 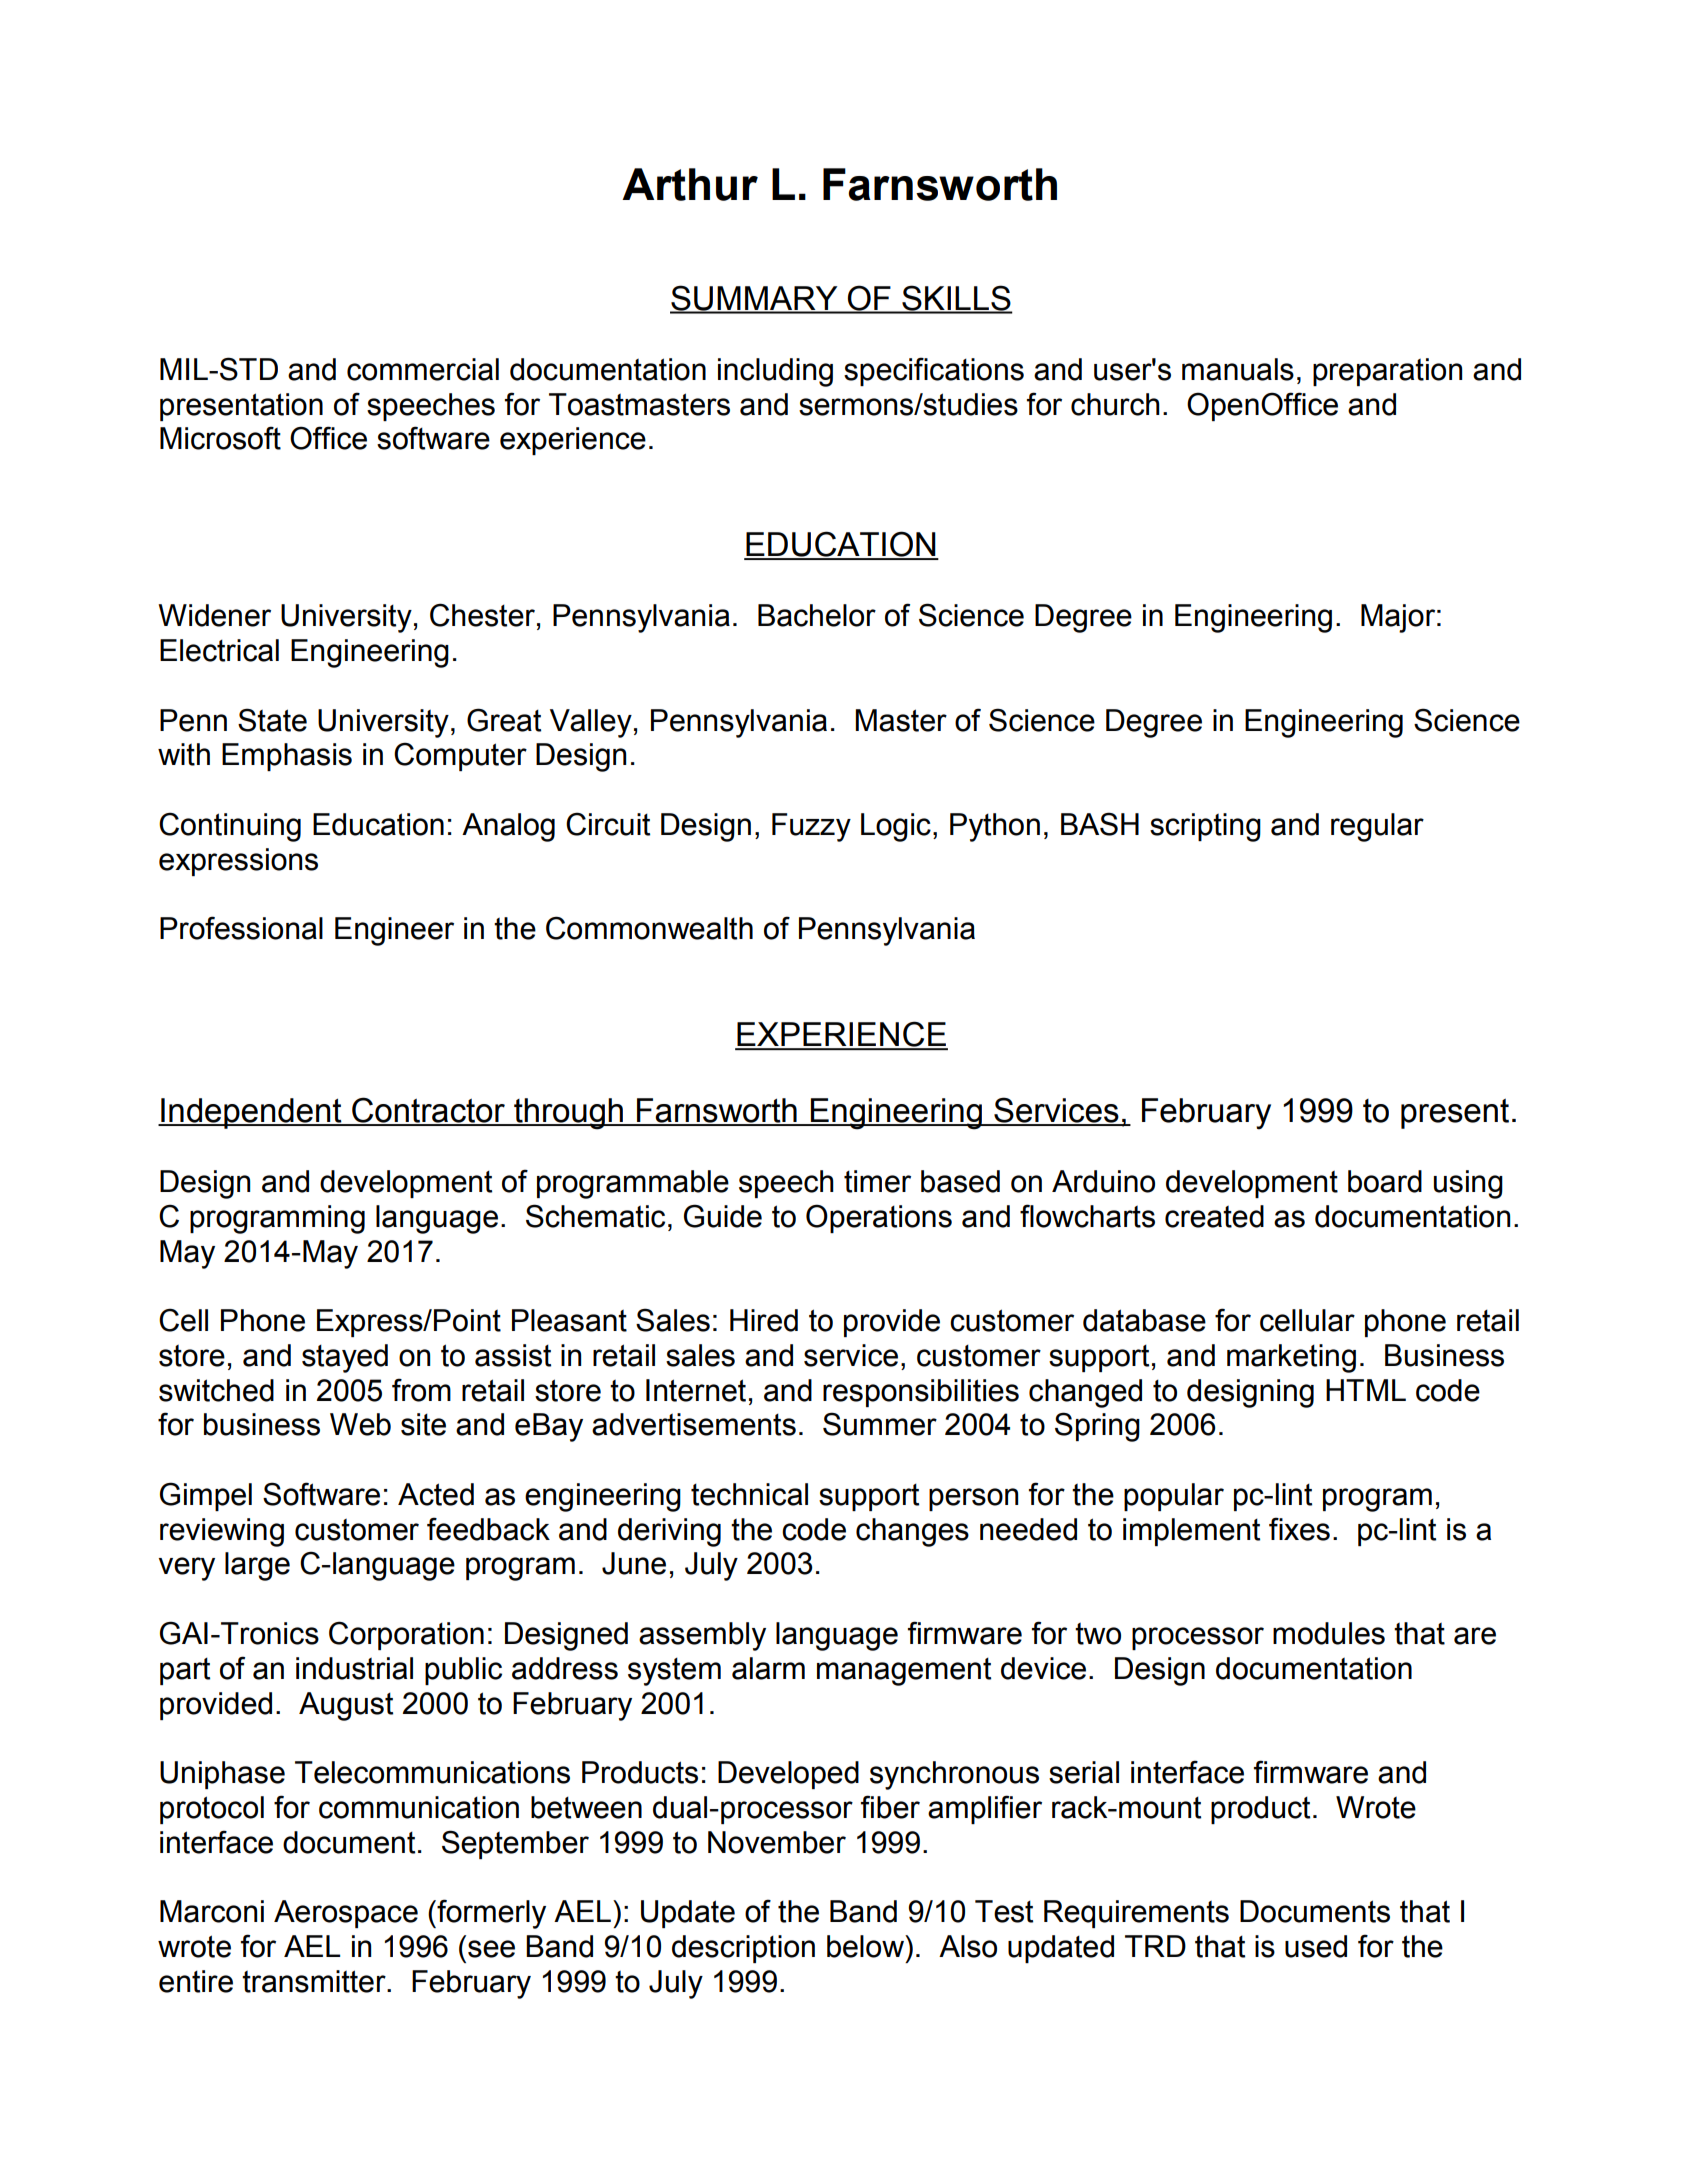 I want to click on commercial, so click(x=423, y=369).
